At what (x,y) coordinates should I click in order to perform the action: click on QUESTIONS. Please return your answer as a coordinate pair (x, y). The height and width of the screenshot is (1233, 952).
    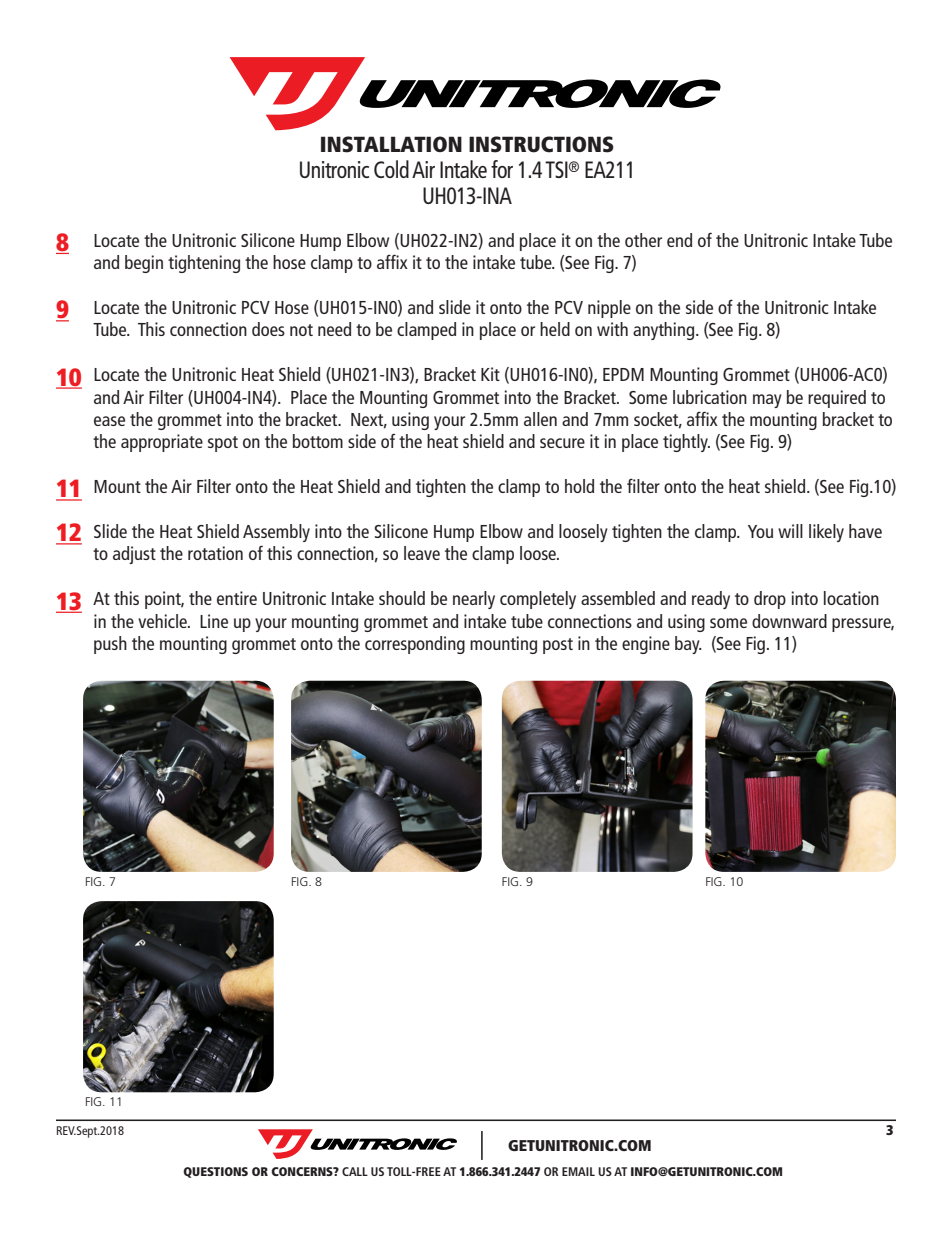
    Looking at the image, I should click on (215, 1172).
